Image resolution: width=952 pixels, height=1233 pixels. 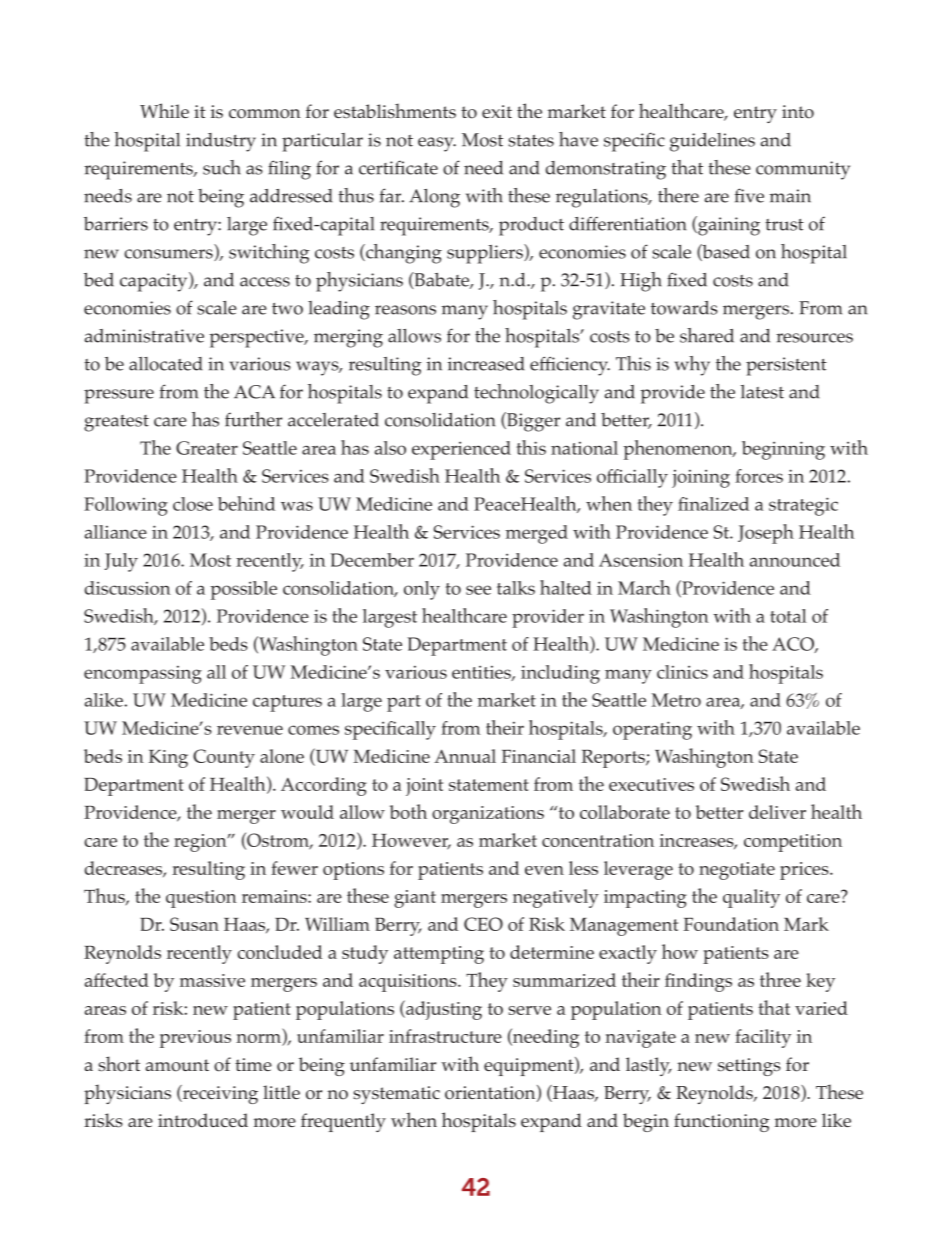 What do you see at coordinates (762, 392) in the page?
I see `latest` at bounding box center [762, 392].
